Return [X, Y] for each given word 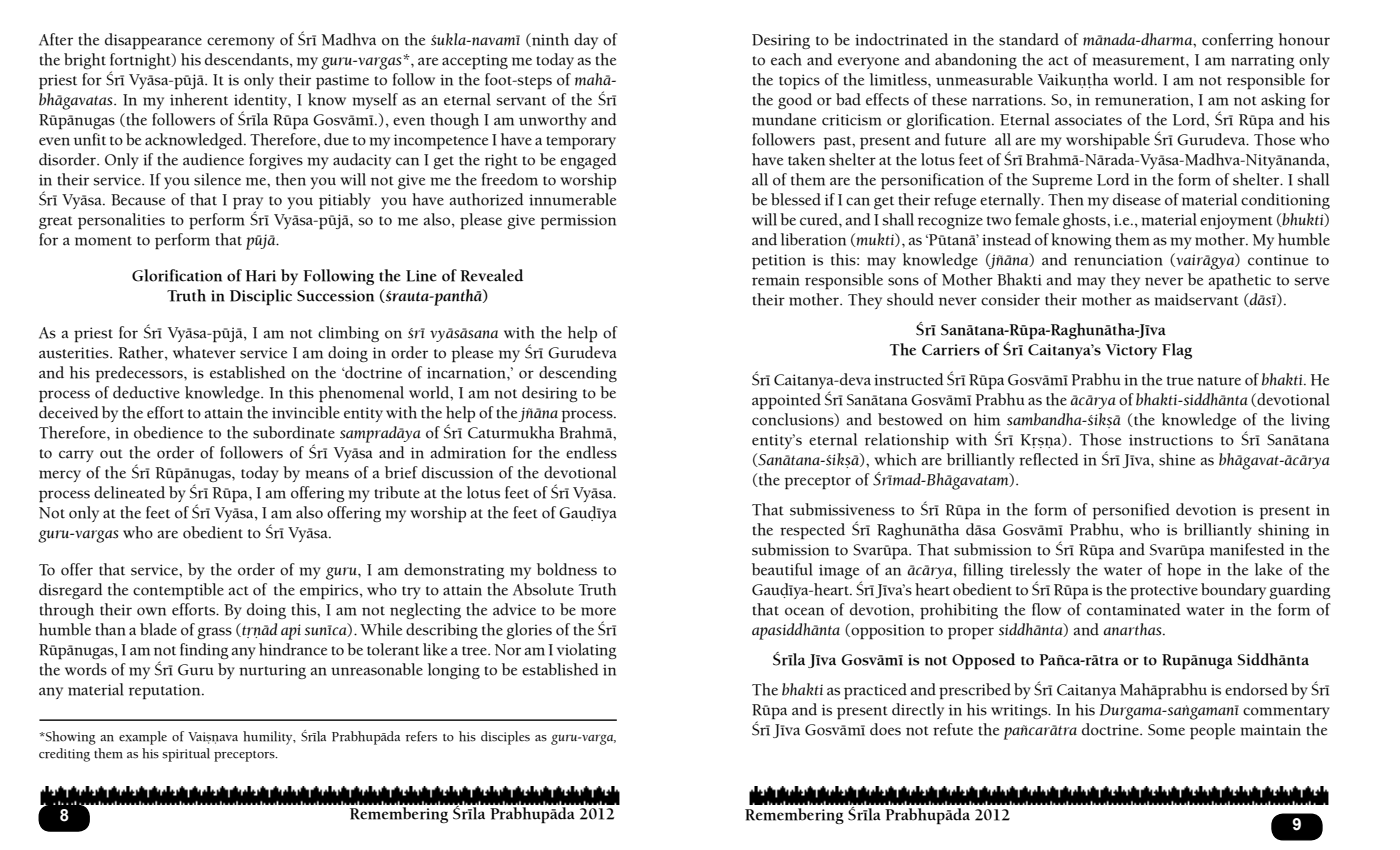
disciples [505, 738]
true [1180, 381]
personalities [121, 221]
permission [578, 222]
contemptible [178, 591]
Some [1166, 730]
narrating [1263, 61]
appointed [786, 401]
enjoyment [1236, 221]
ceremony [241, 43]
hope [1184, 571]
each [786, 59]
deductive [146, 392]
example [143, 738]
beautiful [782, 569]
